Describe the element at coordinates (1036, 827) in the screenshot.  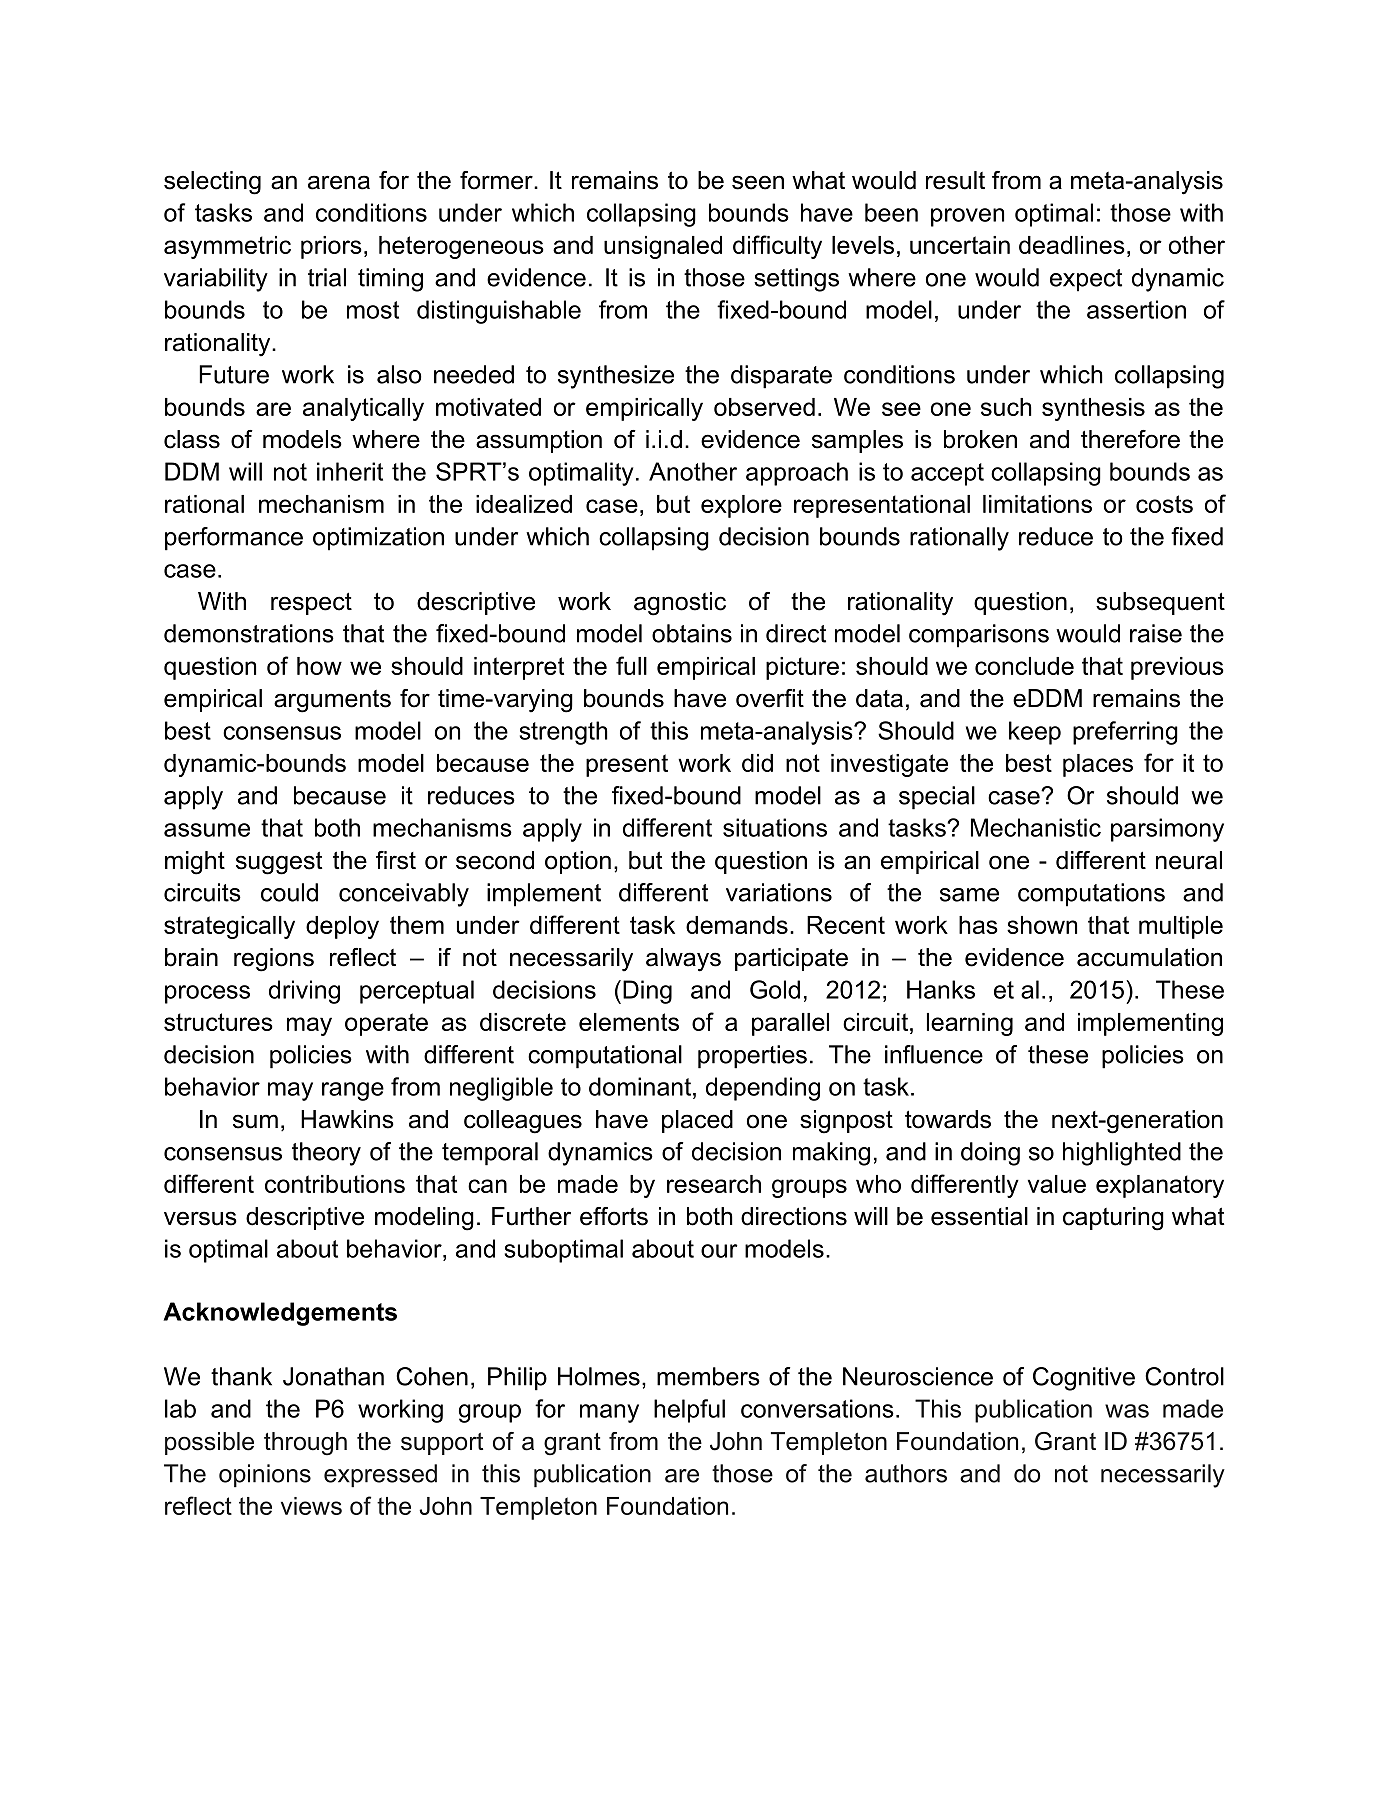
I see `Mechanistic` at that location.
